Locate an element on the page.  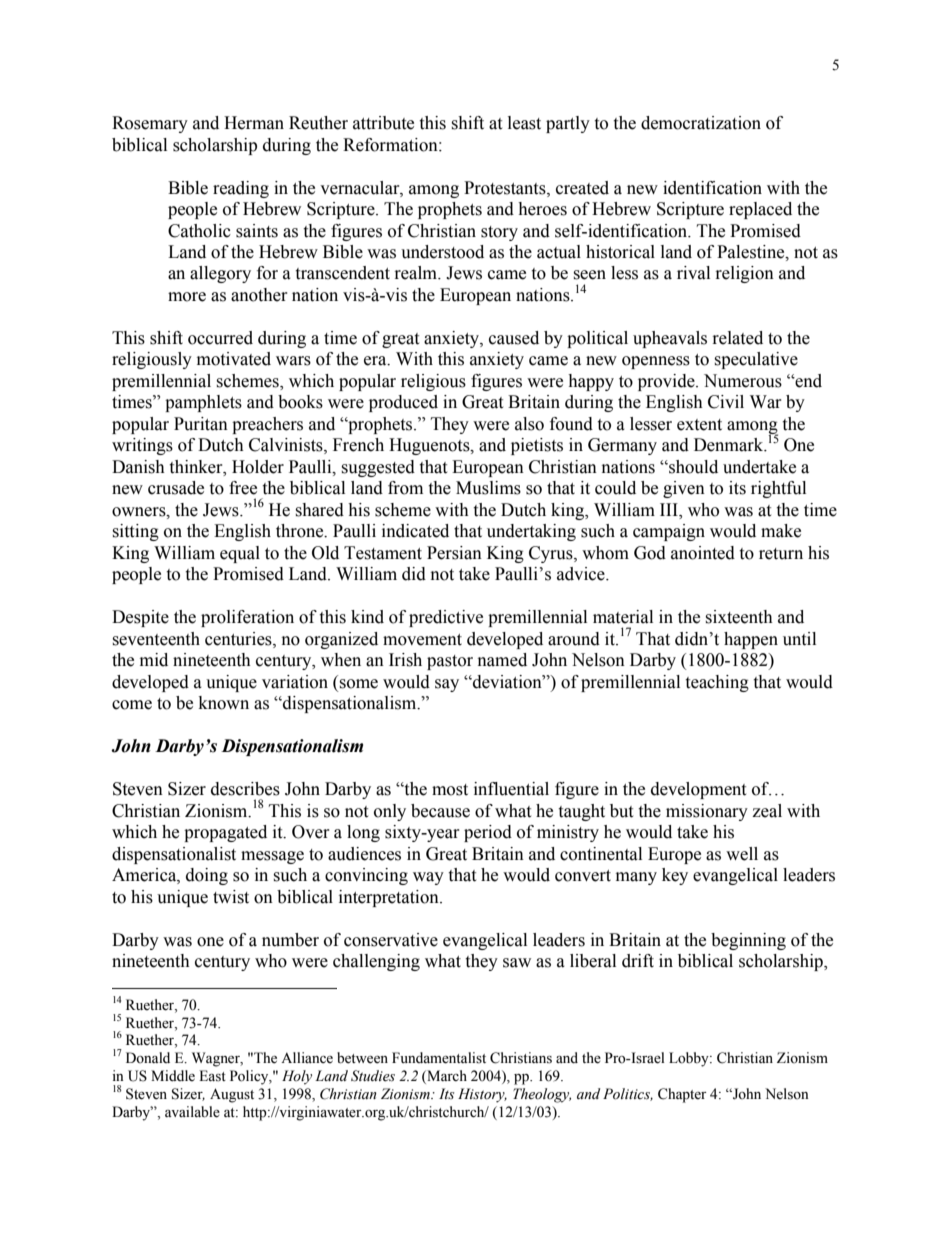
proliferation is located at coordinates (247, 618).
